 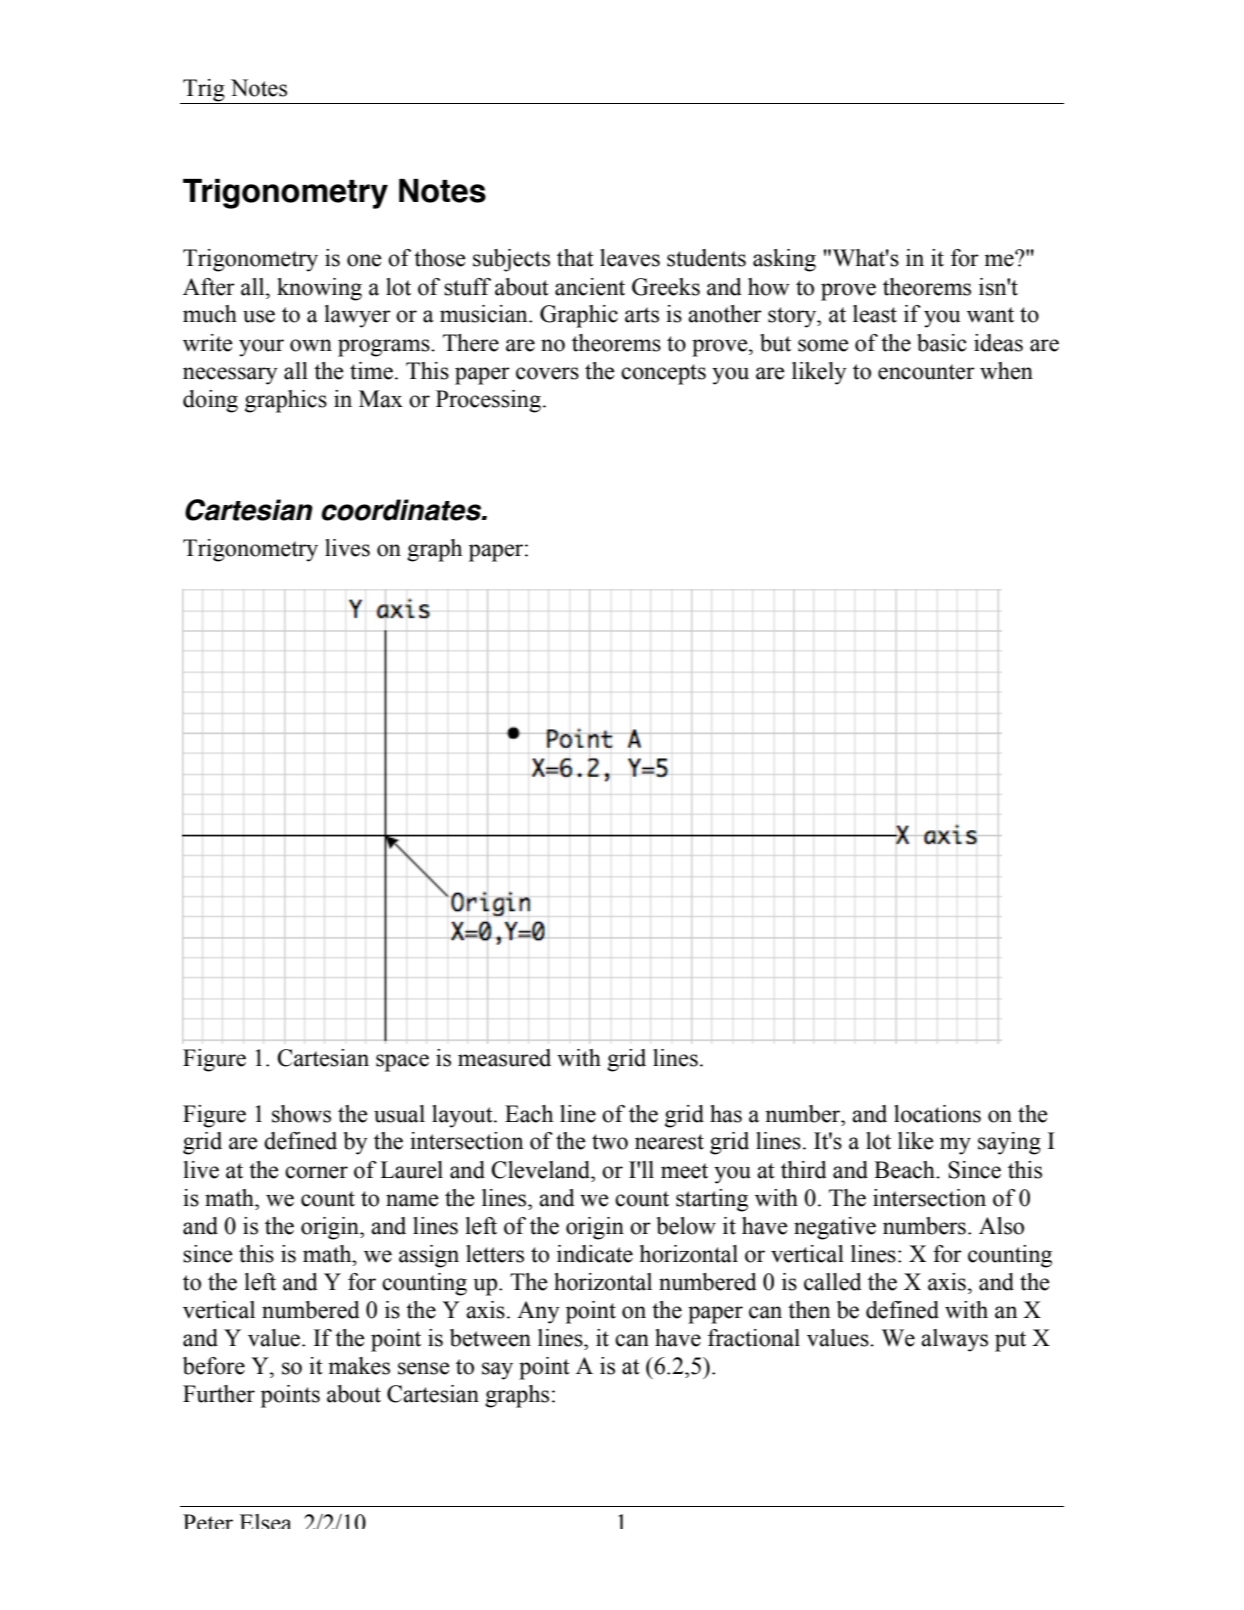 What do you see at coordinates (208, 1521) in the image?
I see `Peter` at bounding box center [208, 1521].
